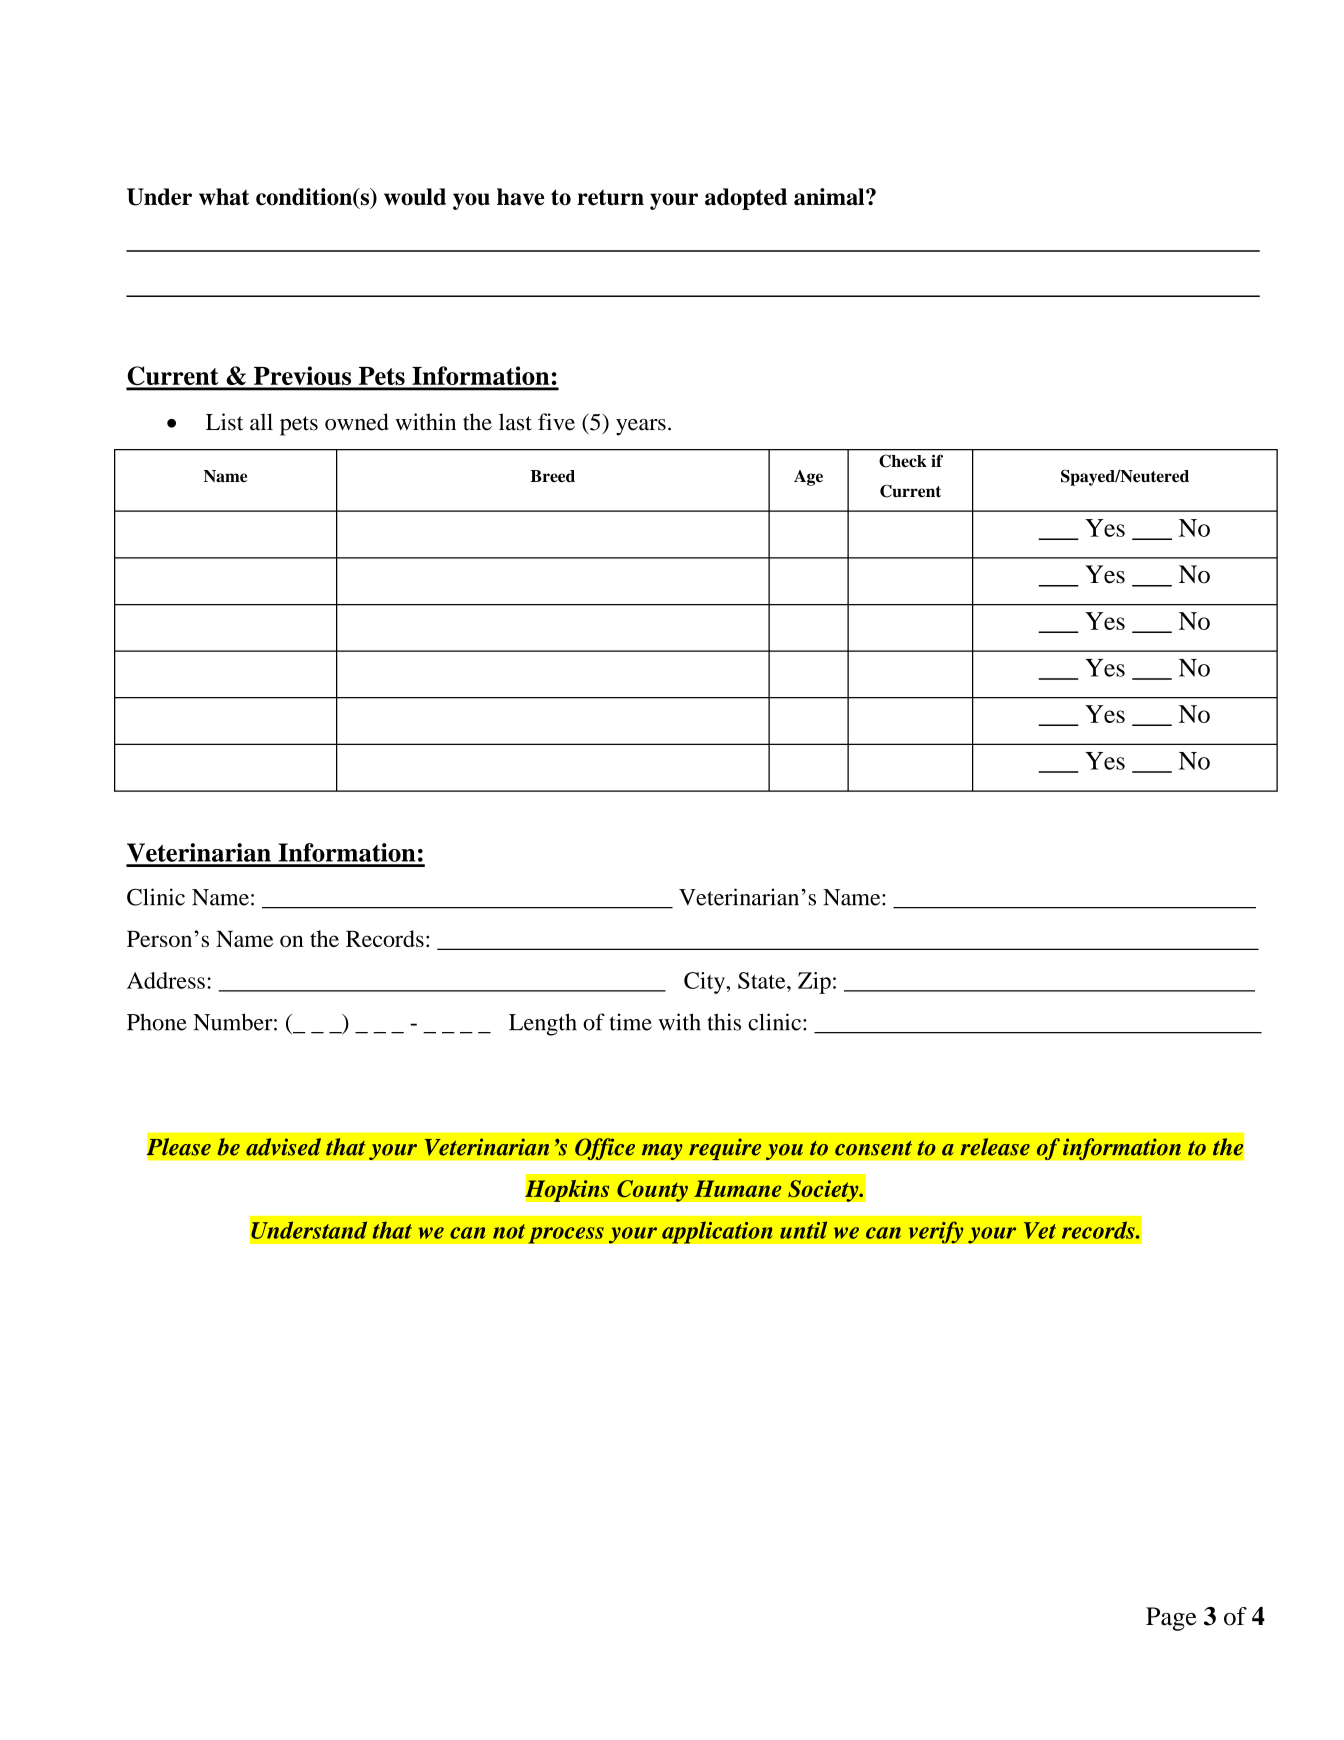 The image size is (1344, 1740). I want to click on all, so click(261, 422).
